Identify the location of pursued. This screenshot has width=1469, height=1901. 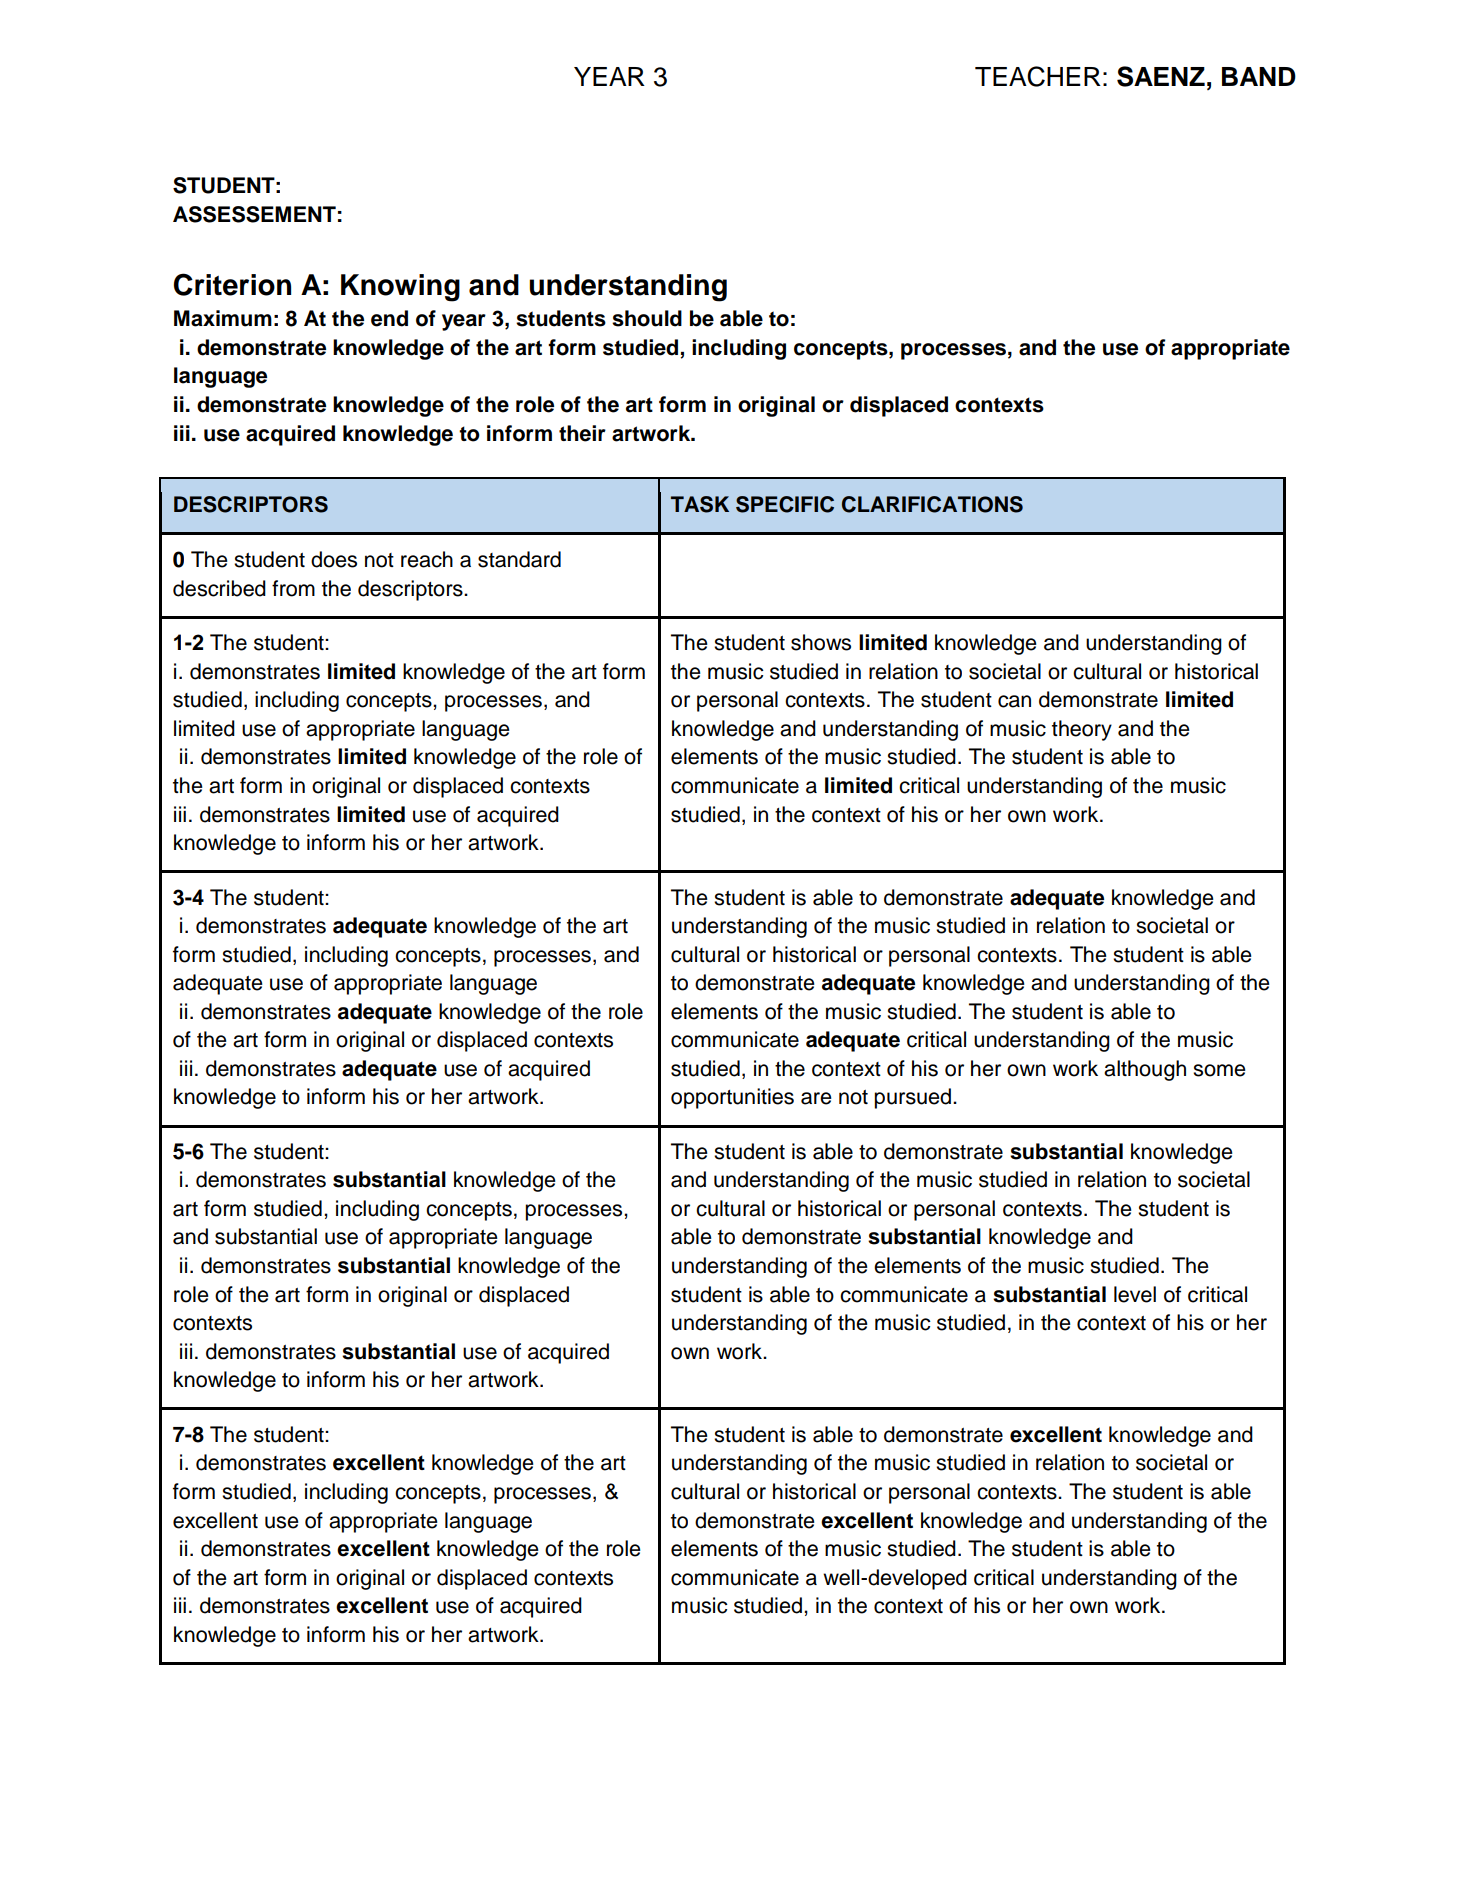
(912, 1098).
